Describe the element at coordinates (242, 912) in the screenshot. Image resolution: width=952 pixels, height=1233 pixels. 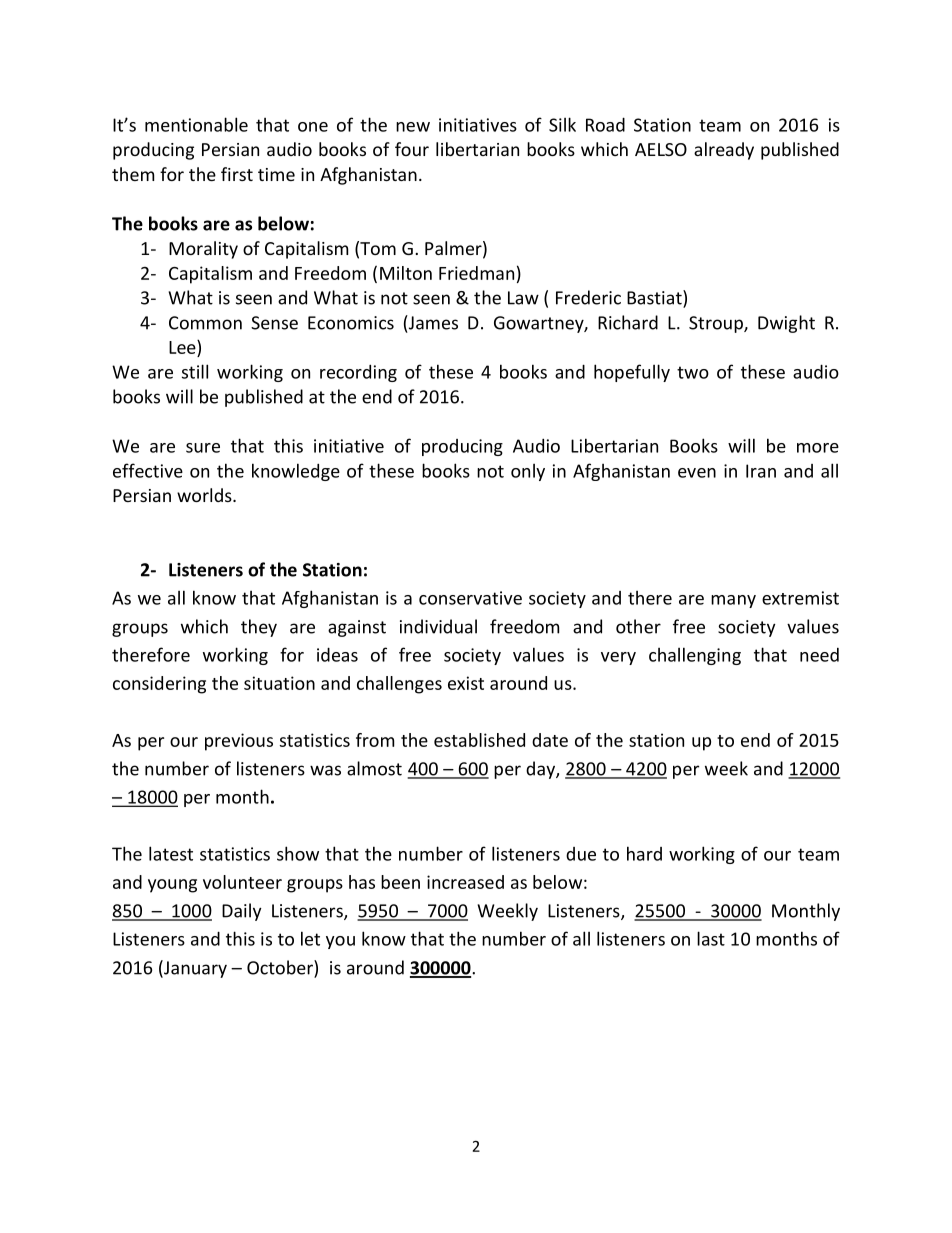
I see `Daily` at that location.
